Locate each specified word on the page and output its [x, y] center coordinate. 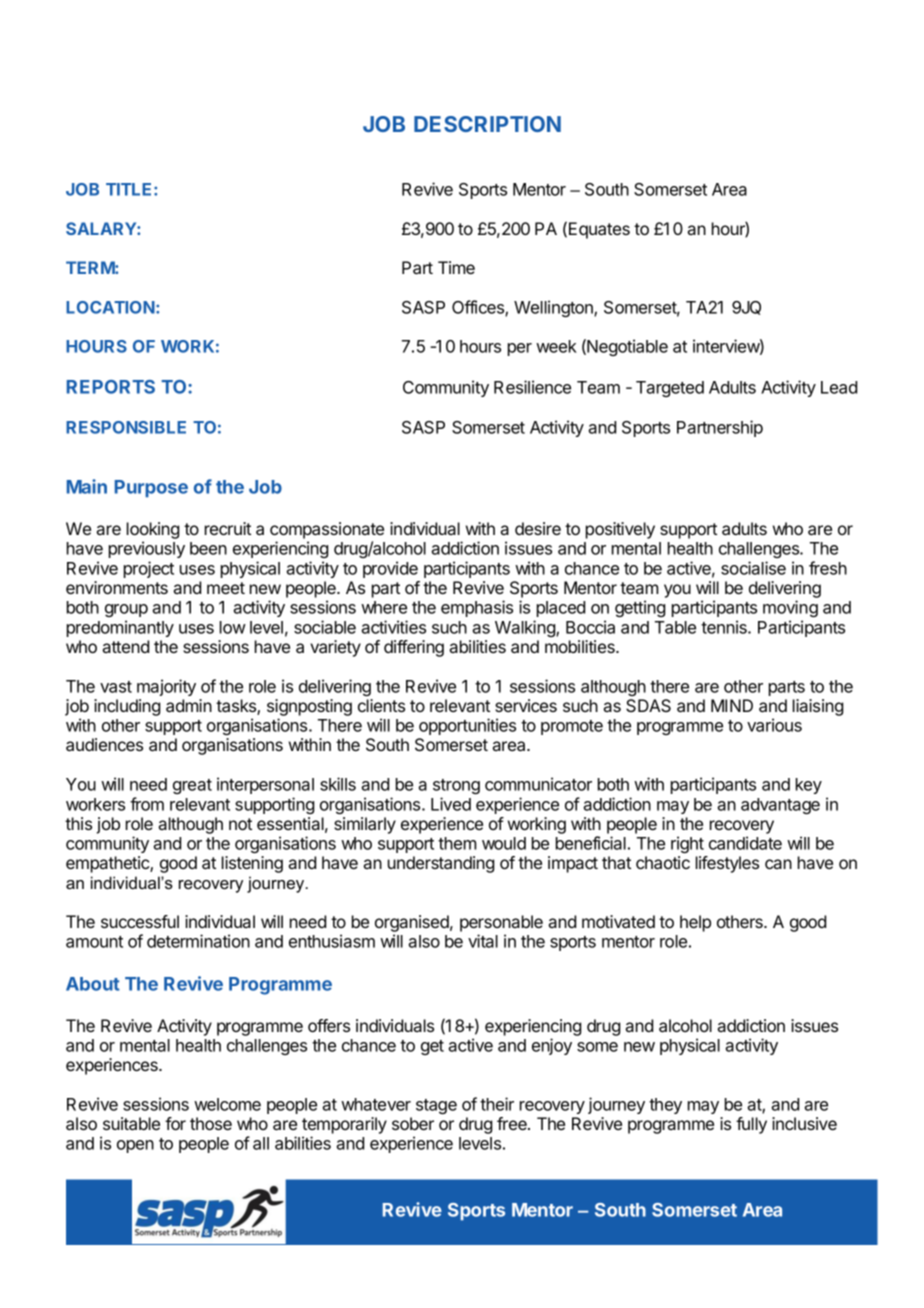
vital [483, 941]
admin [189, 705]
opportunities [467, 726]
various [774, 725]
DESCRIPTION [487, 124]
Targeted [670, 389]
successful [140, 921]
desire [538, 528]
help [695, 923]
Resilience [532, 387]
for [175, 1123]
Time [456, 267]
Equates [599, 230]
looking [153, 532]
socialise [753, 568]
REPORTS [111, 387]
